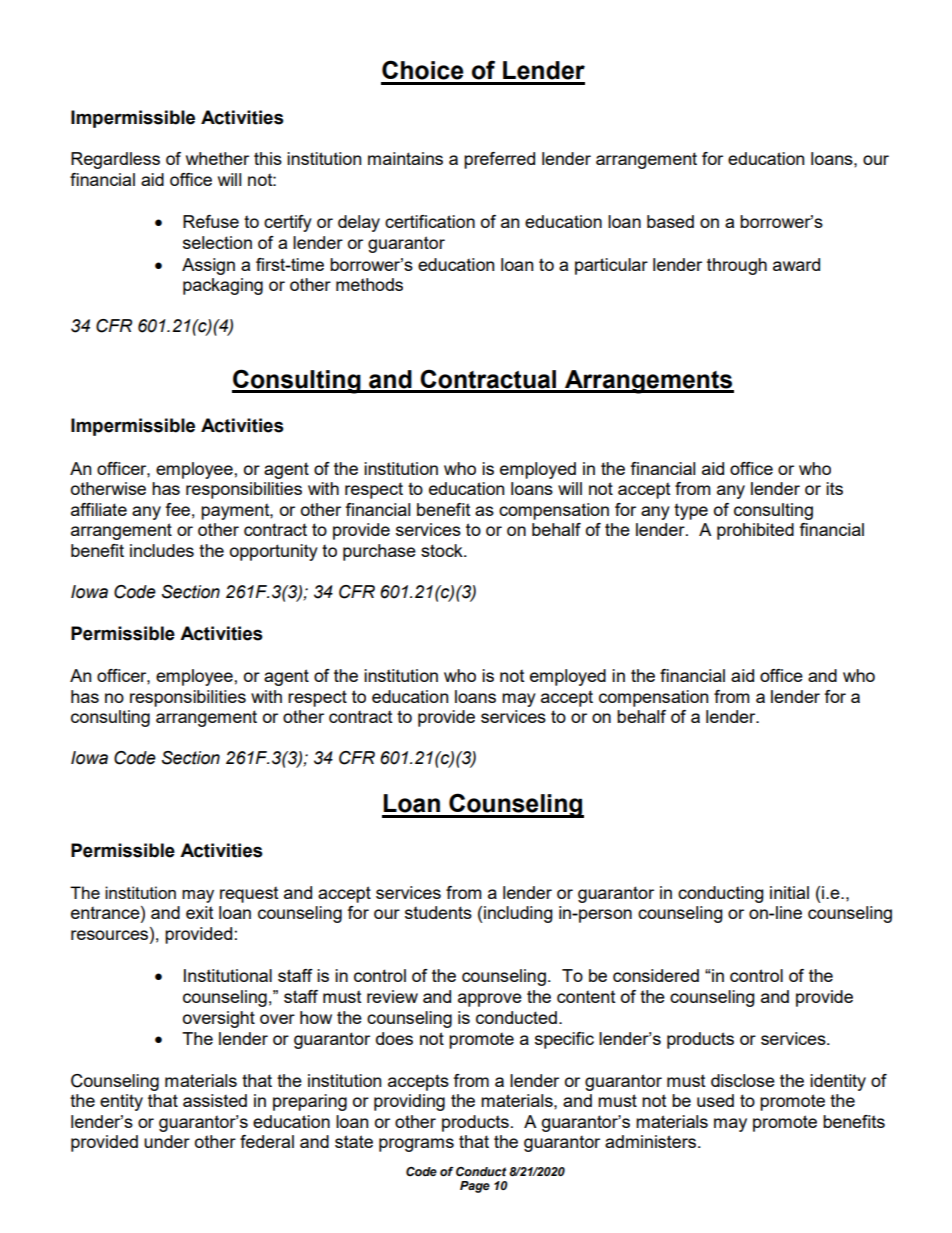 This screenshot has width=952, height=1233. Describe the element at coordinates (249, 895) in the screenshot. I see `request` at that location.
